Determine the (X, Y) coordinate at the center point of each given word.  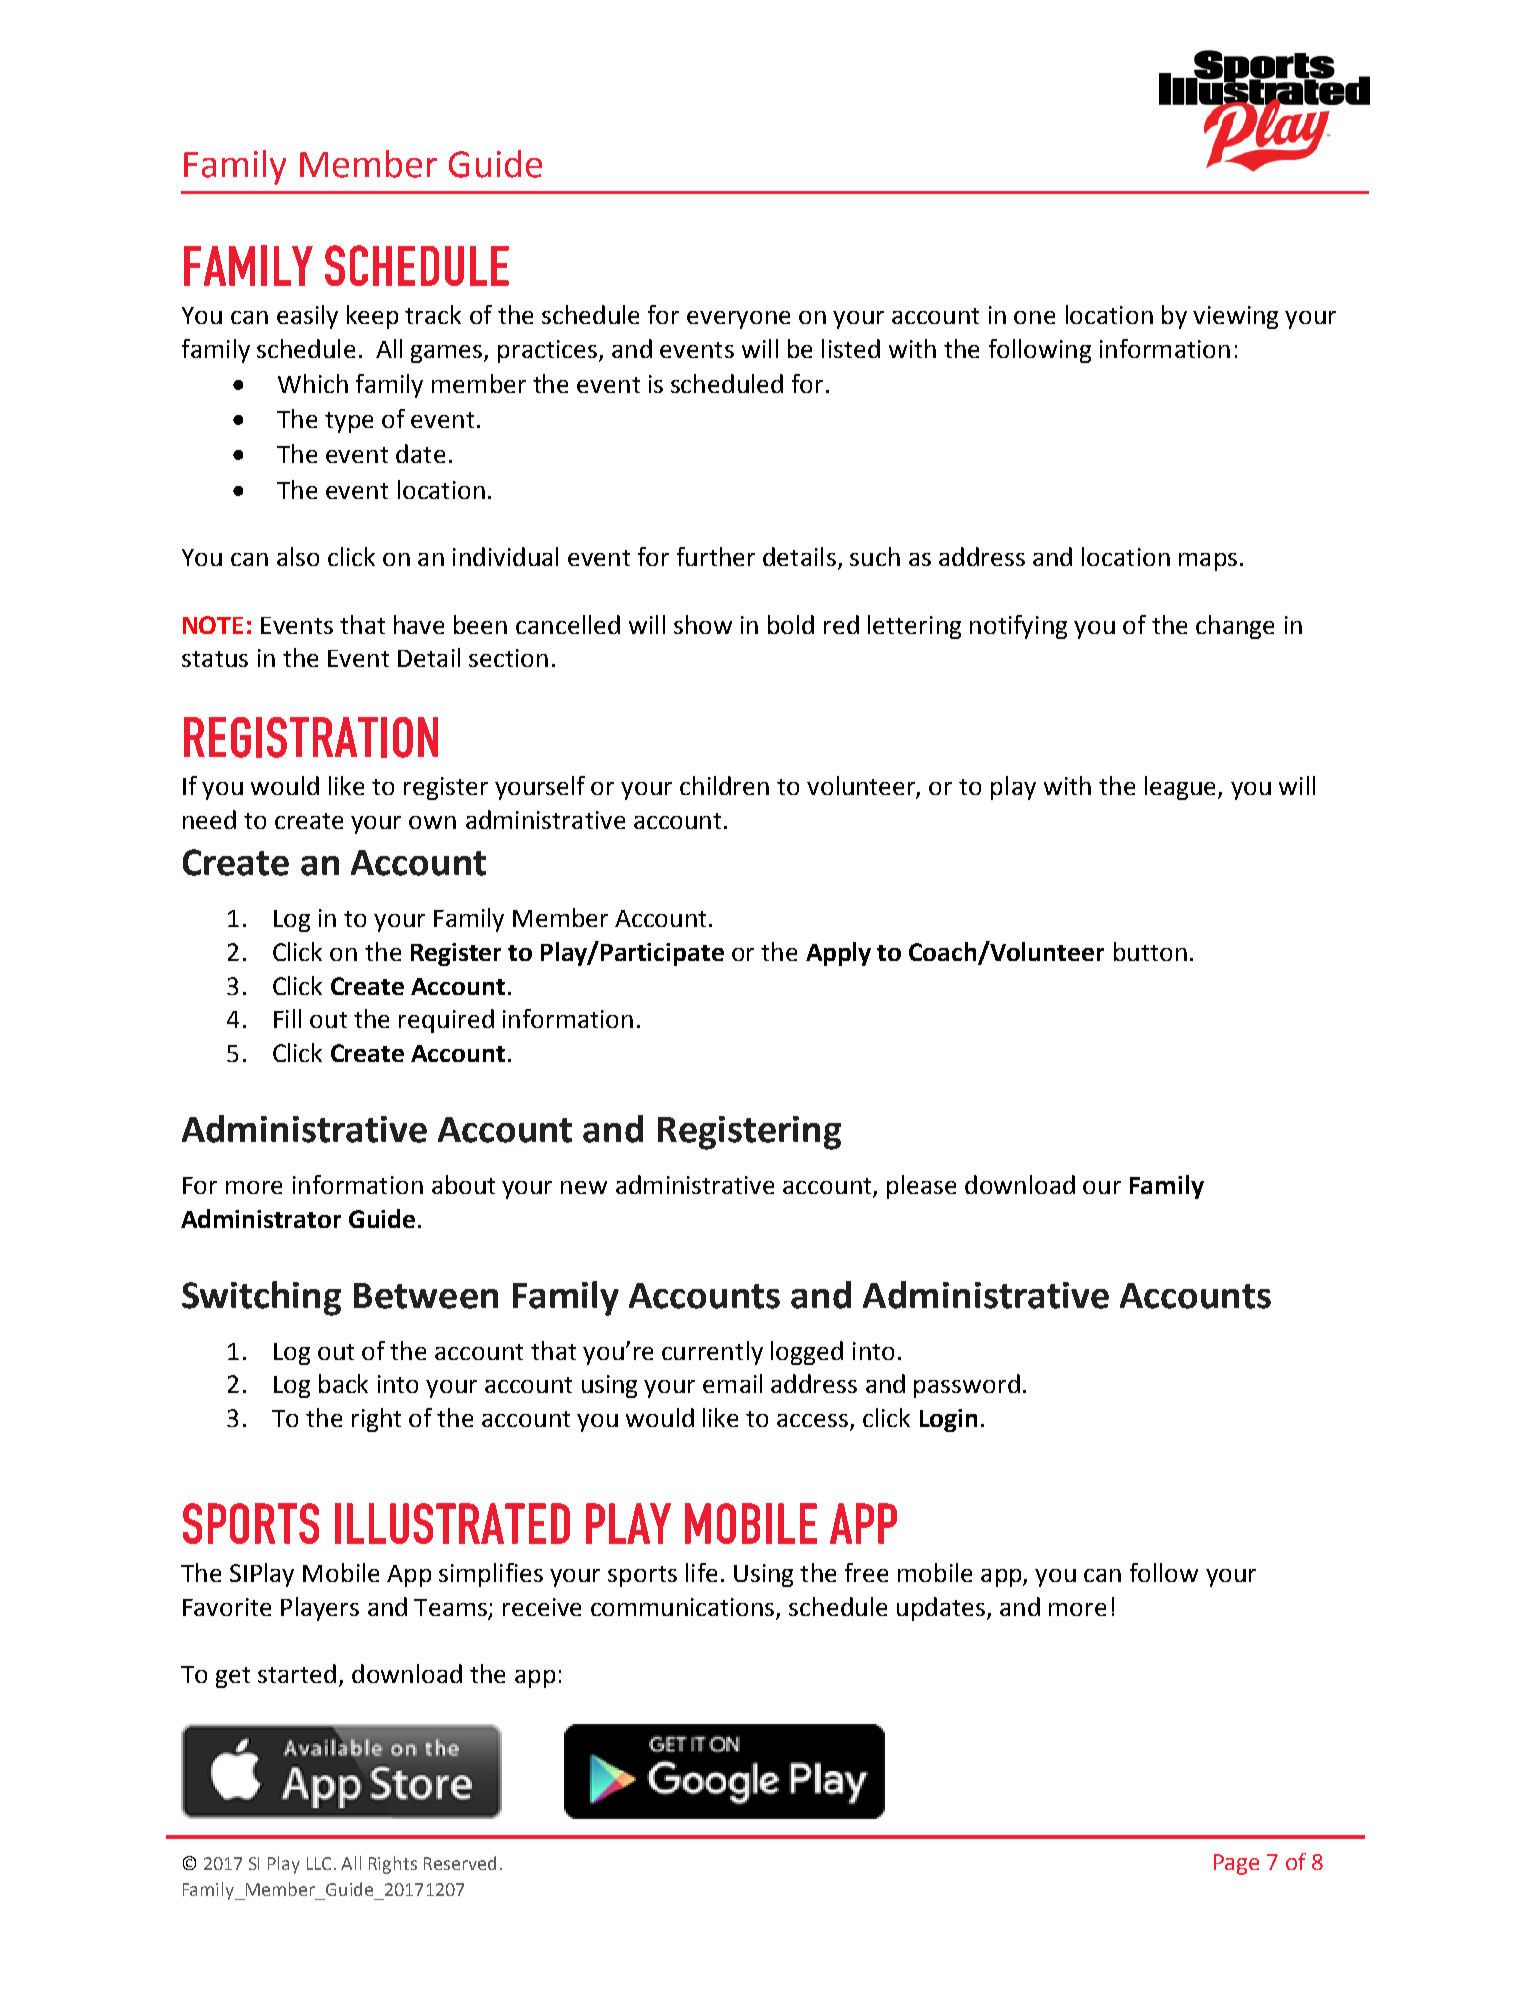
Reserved (460, 1863)
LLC (321, 1863)
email (732, 1383)
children (724, 785)
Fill (287, 1018)
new (584, 1187)
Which (313, 383)
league (1182, 788)
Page (1236, 1864)
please (921, 1187)
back (343, 1383)
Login (948, 1420)
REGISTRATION (311, 737)
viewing (1235, 317)
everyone (738, 320)
